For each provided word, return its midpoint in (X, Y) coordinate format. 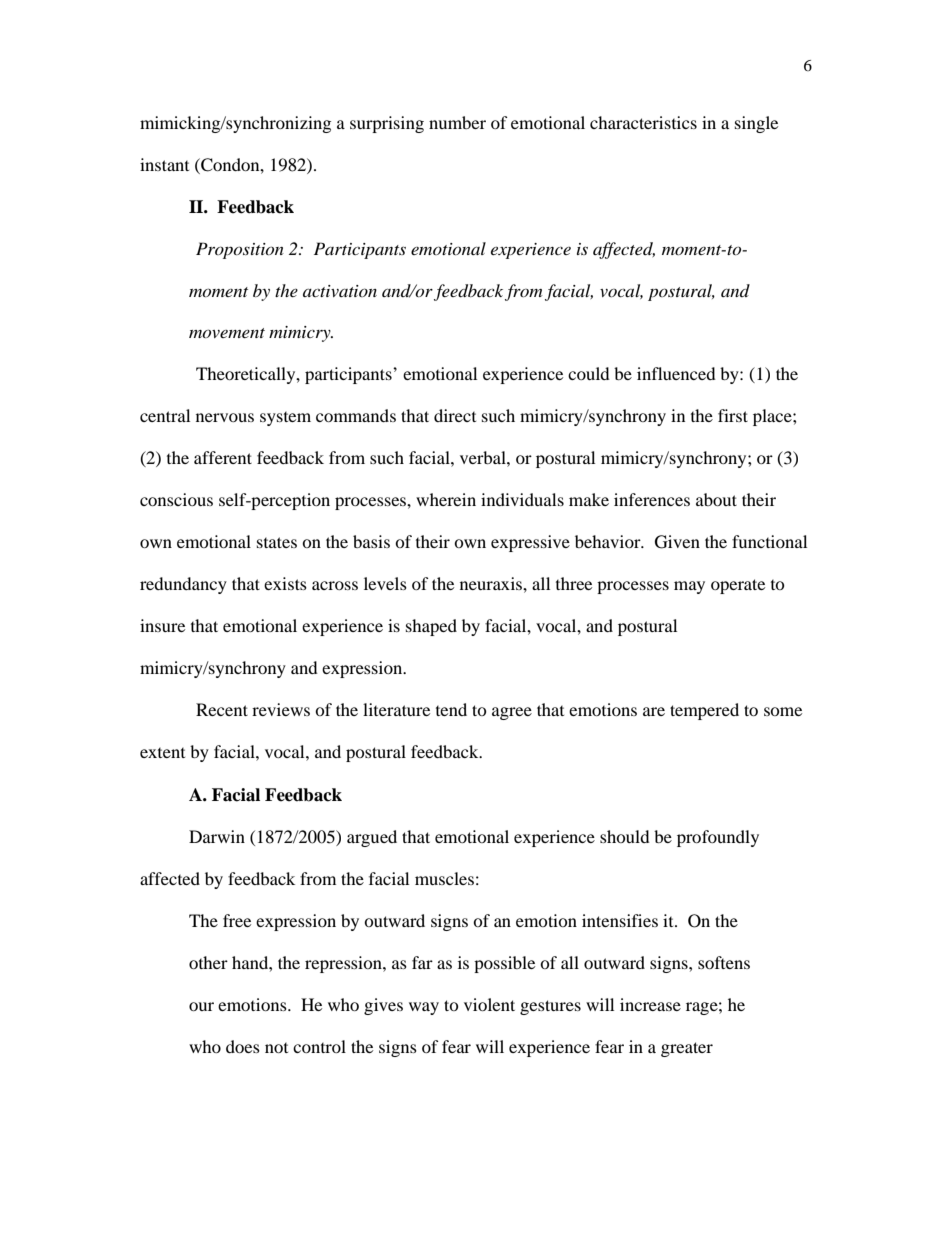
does (243, 1046)
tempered (704, 711)
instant (164, 164)
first (733, 415)
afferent (223, 457)
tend (451, 709)
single (756, 124)
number (457, 122)
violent (489, 1004)
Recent (222, 709)
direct (455, 415)
